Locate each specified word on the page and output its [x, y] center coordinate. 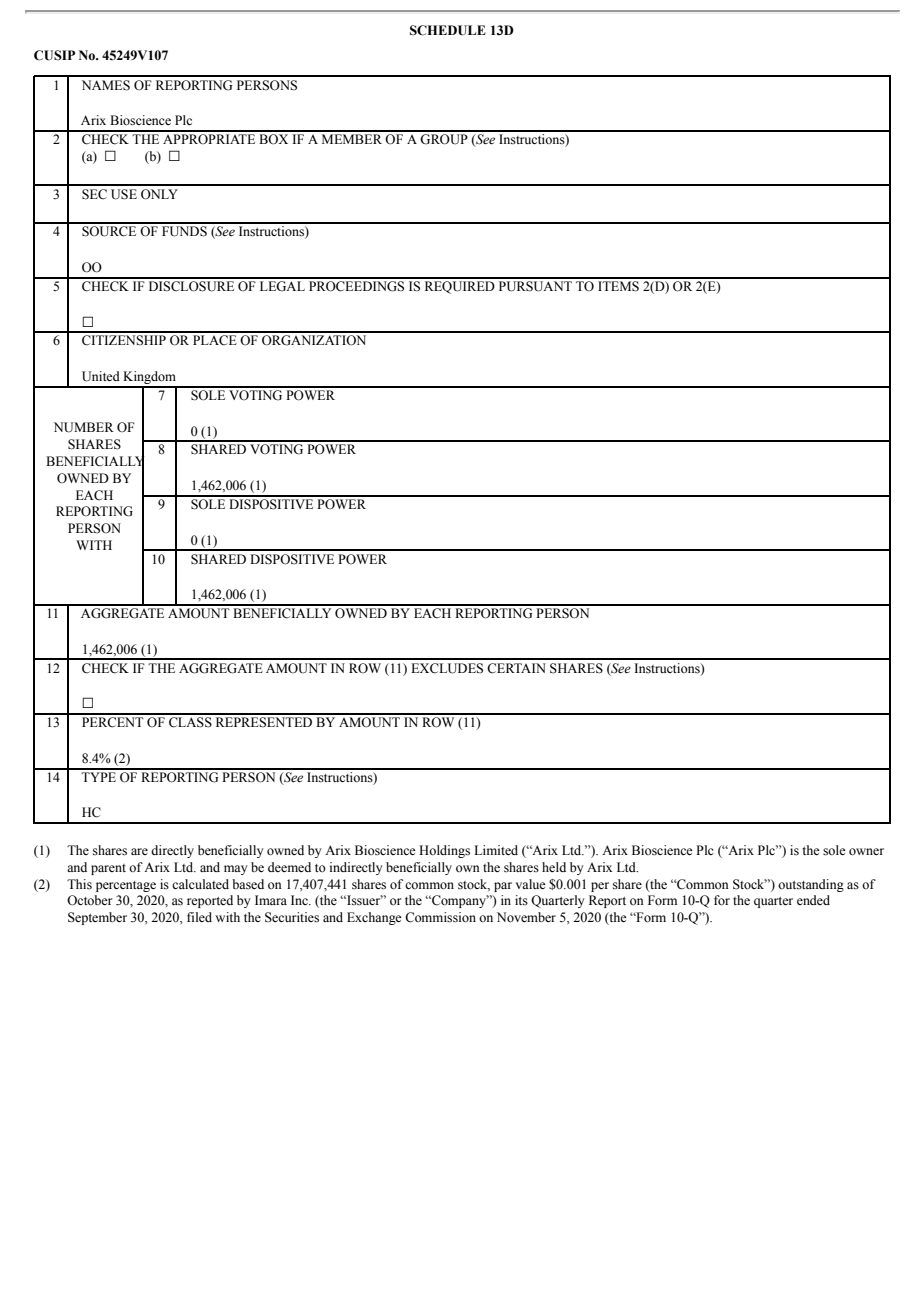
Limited [496, 850]
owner [866, 852]
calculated [200, 884]
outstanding [811, 885]
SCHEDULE [448, 30]
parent [108, 869]
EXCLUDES [447, 668]
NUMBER [84, 427]
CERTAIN [516, 668]
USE [124, 194]
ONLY [159, 194]
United [101, 376]
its [521, 900]
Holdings [444, 851]
